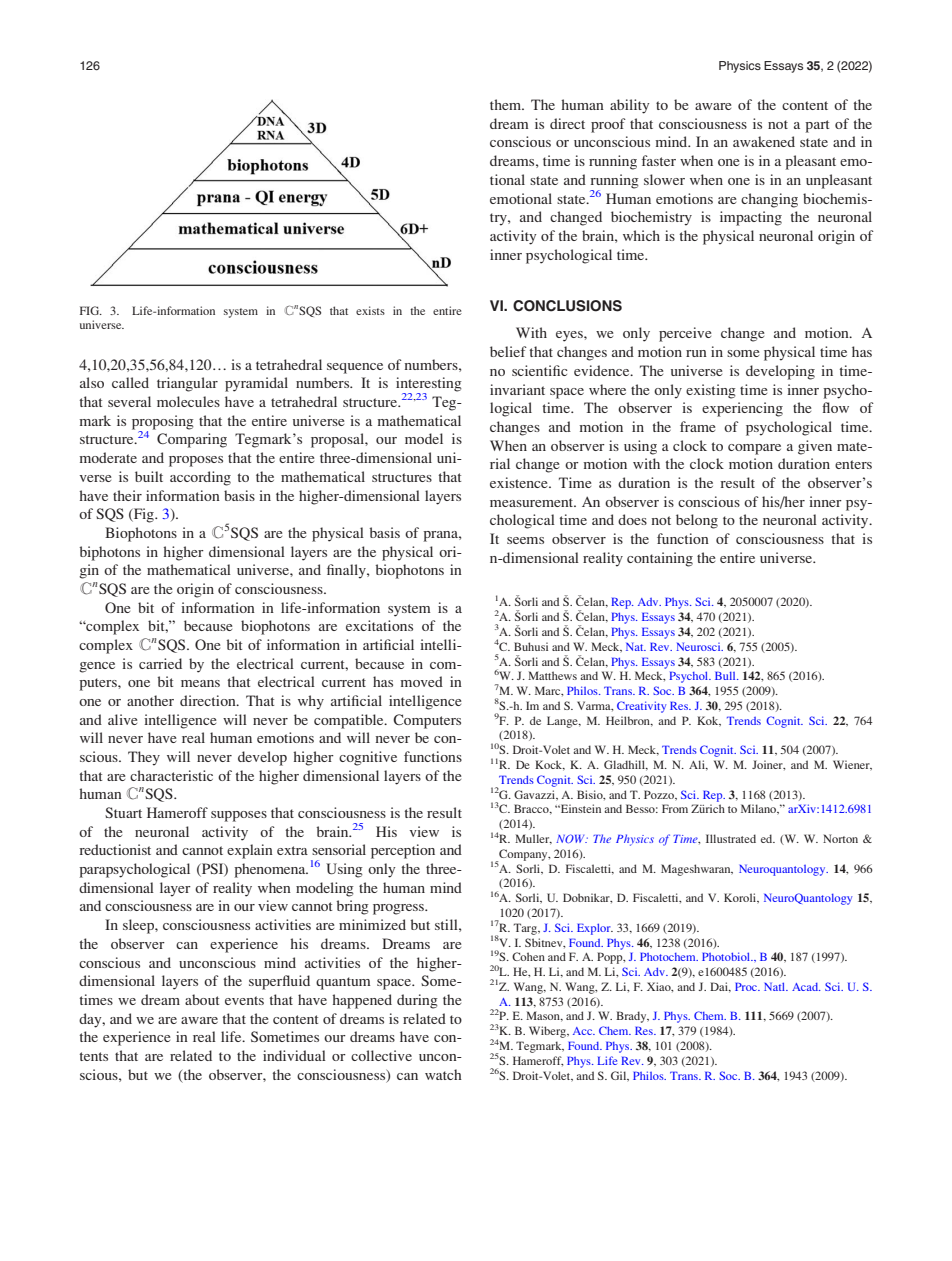 This screenshot has height=1261, width=952. I want to click on proof, so click(608, 125).
